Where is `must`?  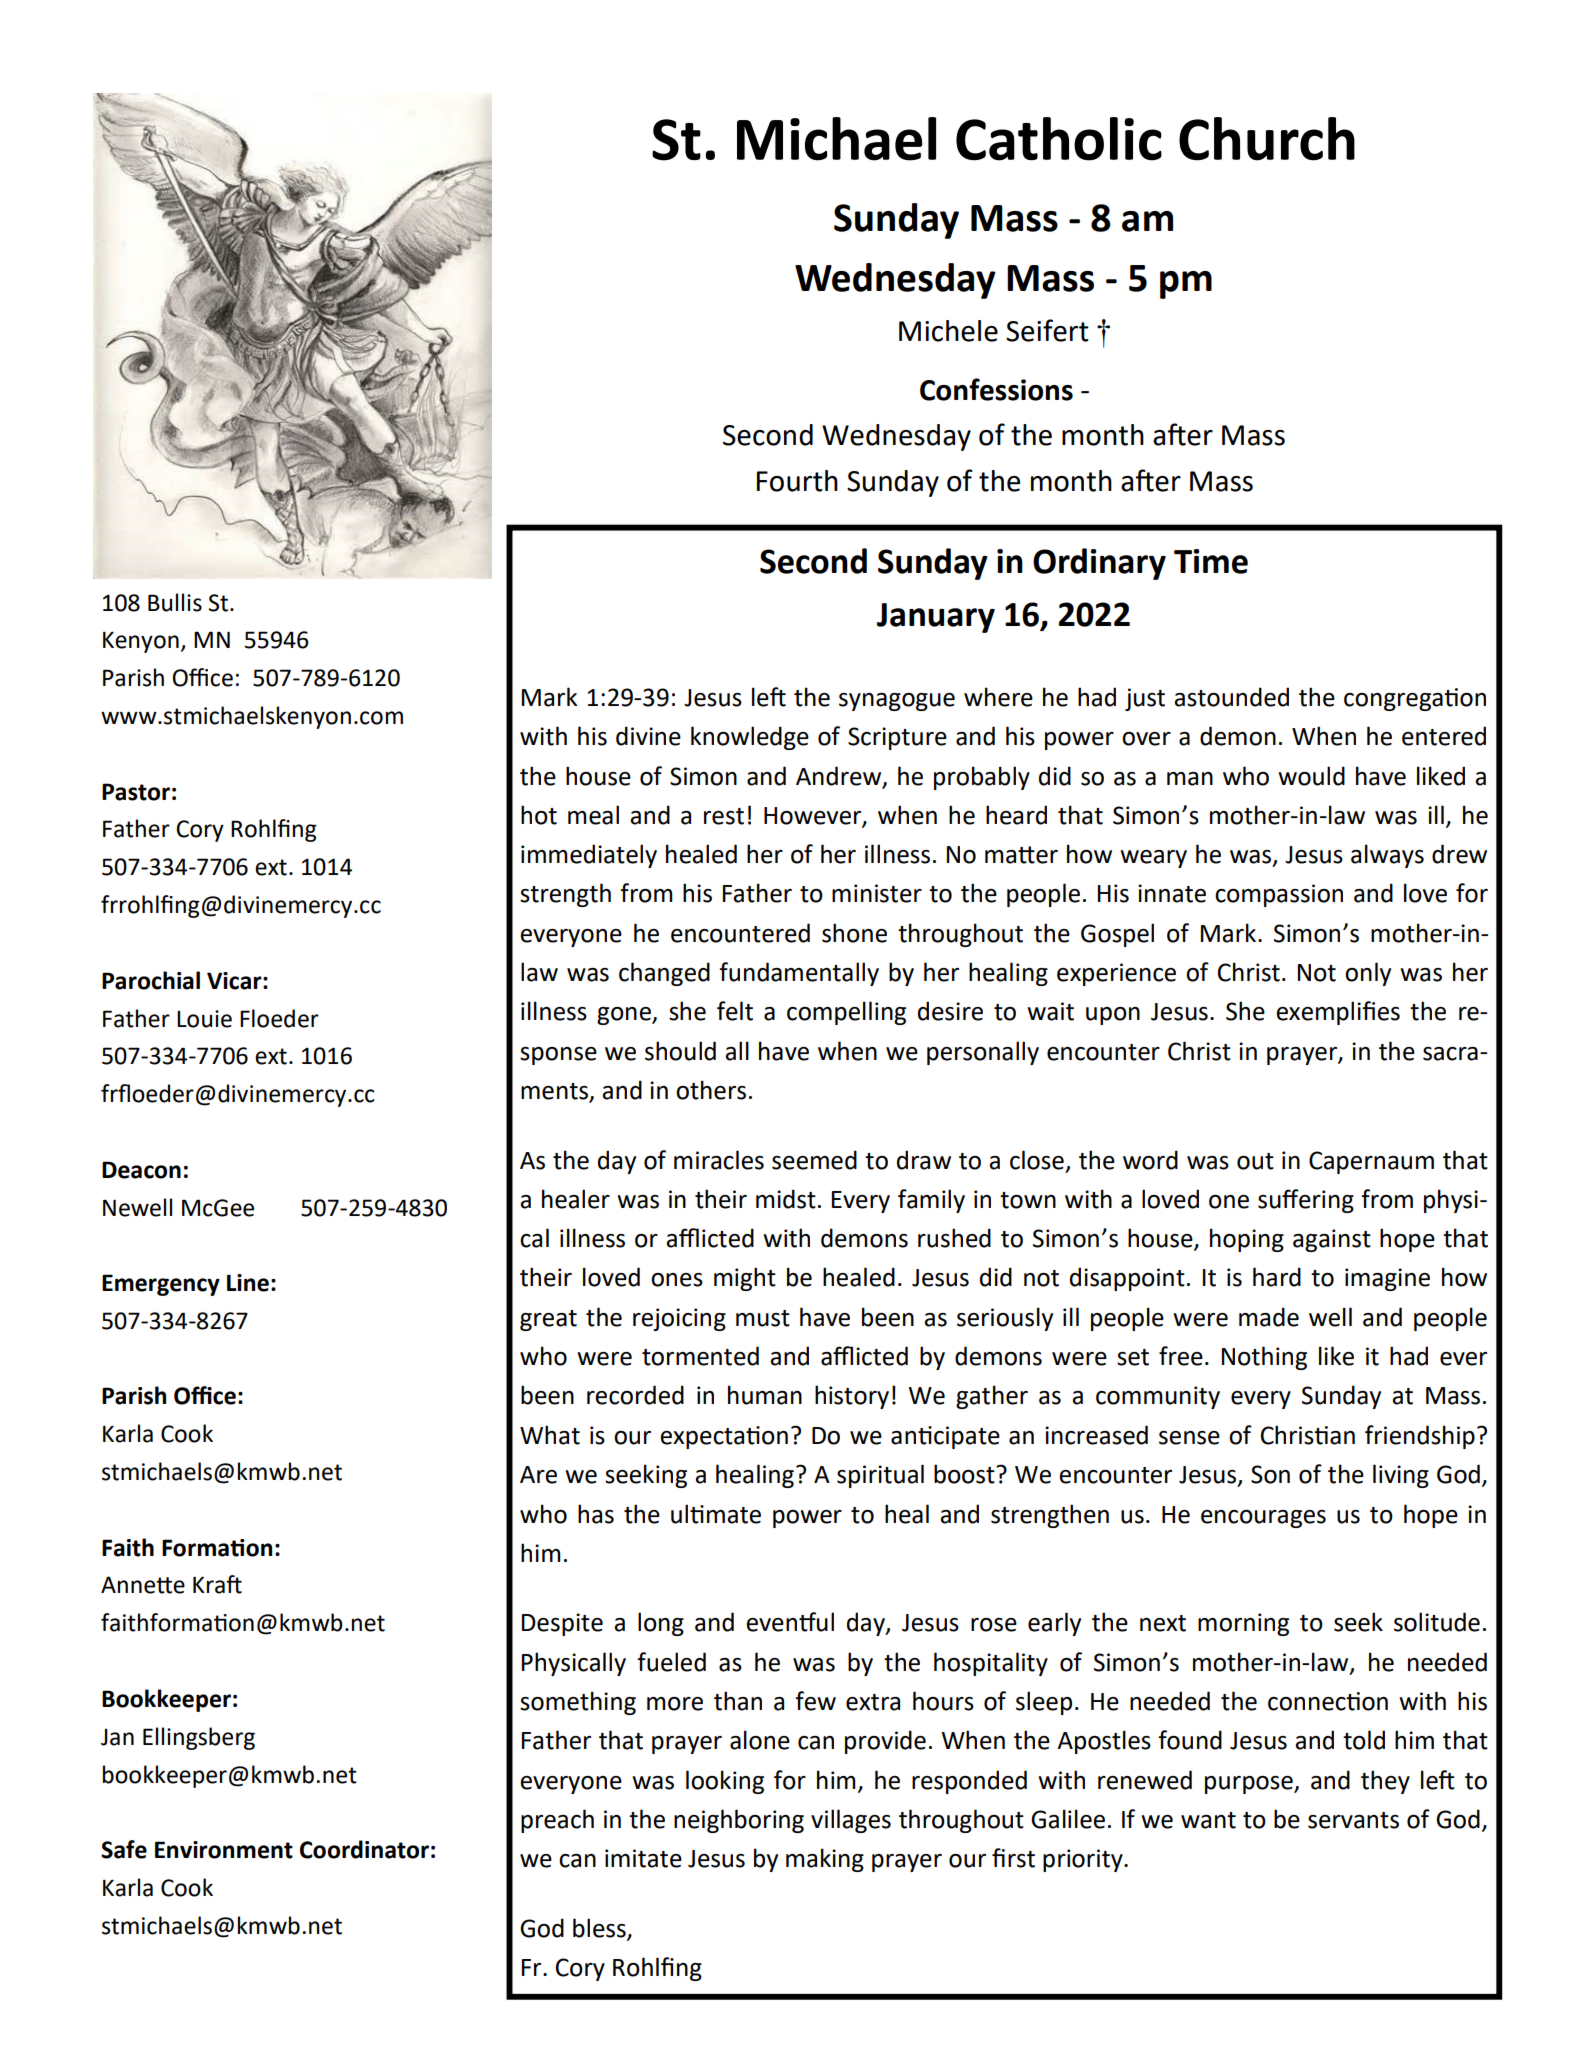
must is located at coordinates (763, 1318).
